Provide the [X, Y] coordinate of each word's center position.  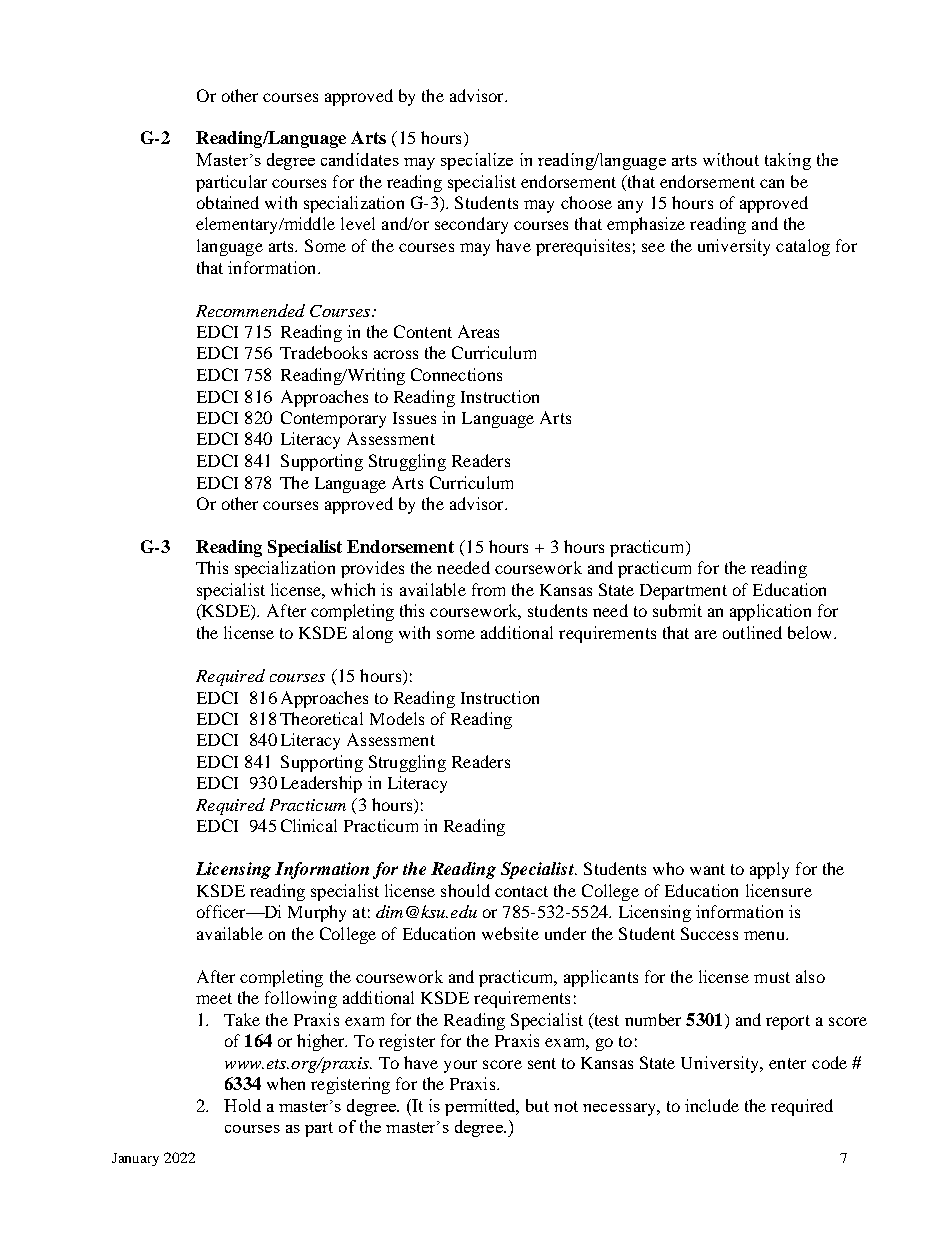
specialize [477, 161]
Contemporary [333, 419]
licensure [779, 890]
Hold [242, 1105]
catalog [803, 247]
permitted [482, 1107]
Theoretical [321, 718]
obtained [228, 202]
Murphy [317, 913]
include [712, 1105]
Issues [414, 418]
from [488, 589]
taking [788, 161]
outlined [752, 632]
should [465, 890]
